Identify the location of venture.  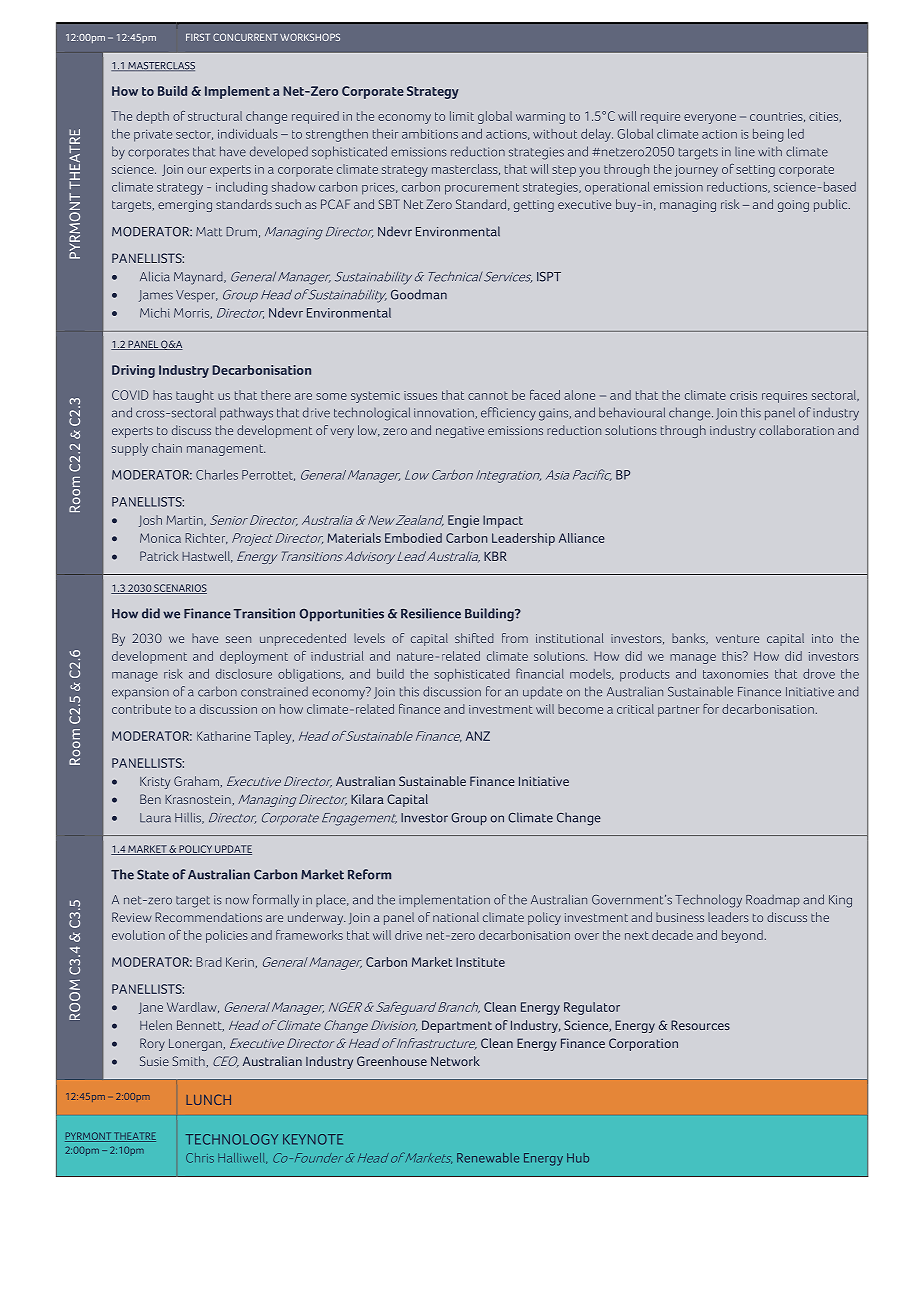
(737, 638).
